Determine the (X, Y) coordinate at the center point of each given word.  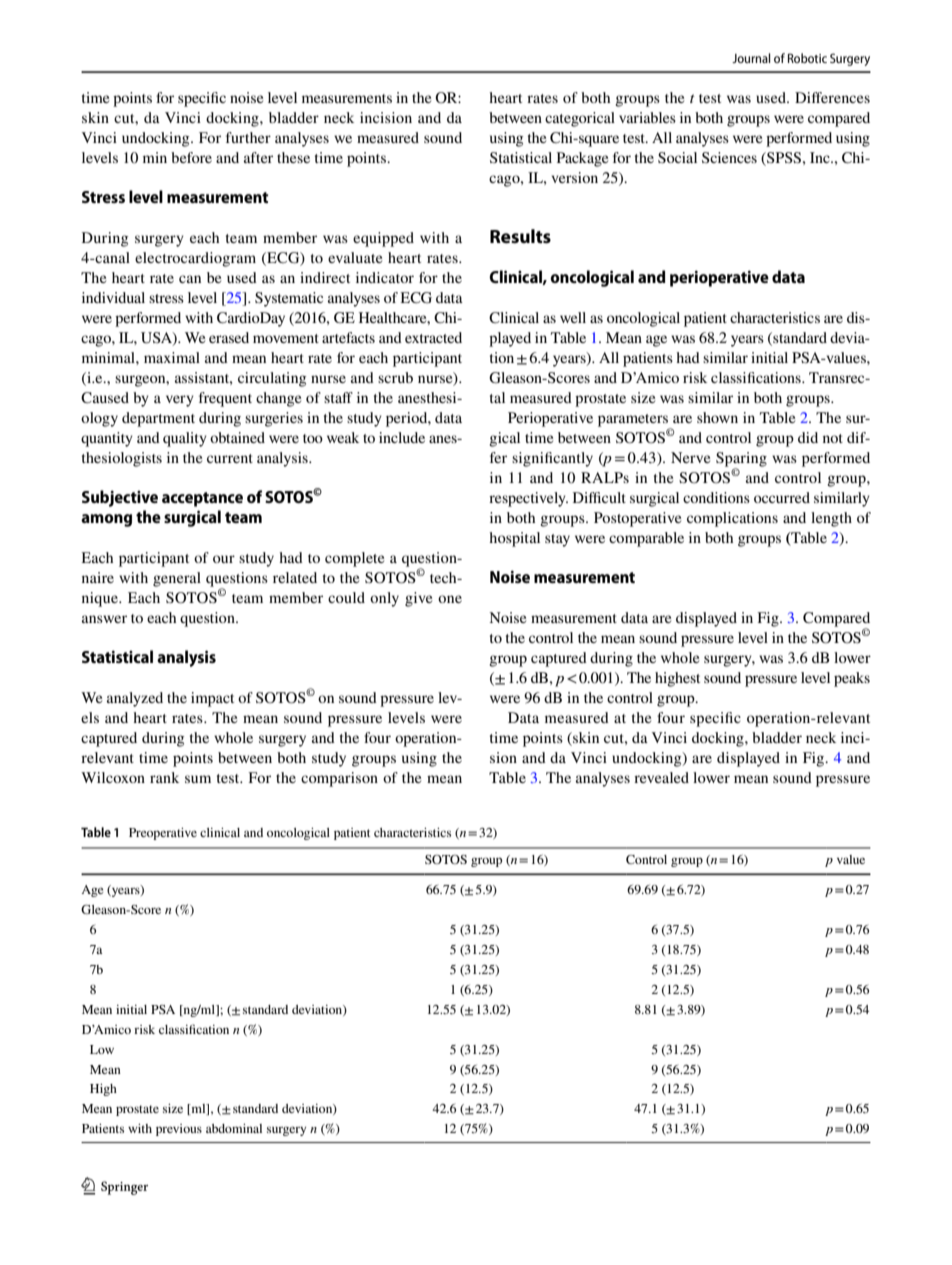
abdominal (234, 1128)
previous (179, 1130)
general (177, 579)
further (248, 137)
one (450, 599)
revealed (661, 777)
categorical (580, 119)
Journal (751, 58)
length (831, 519)
